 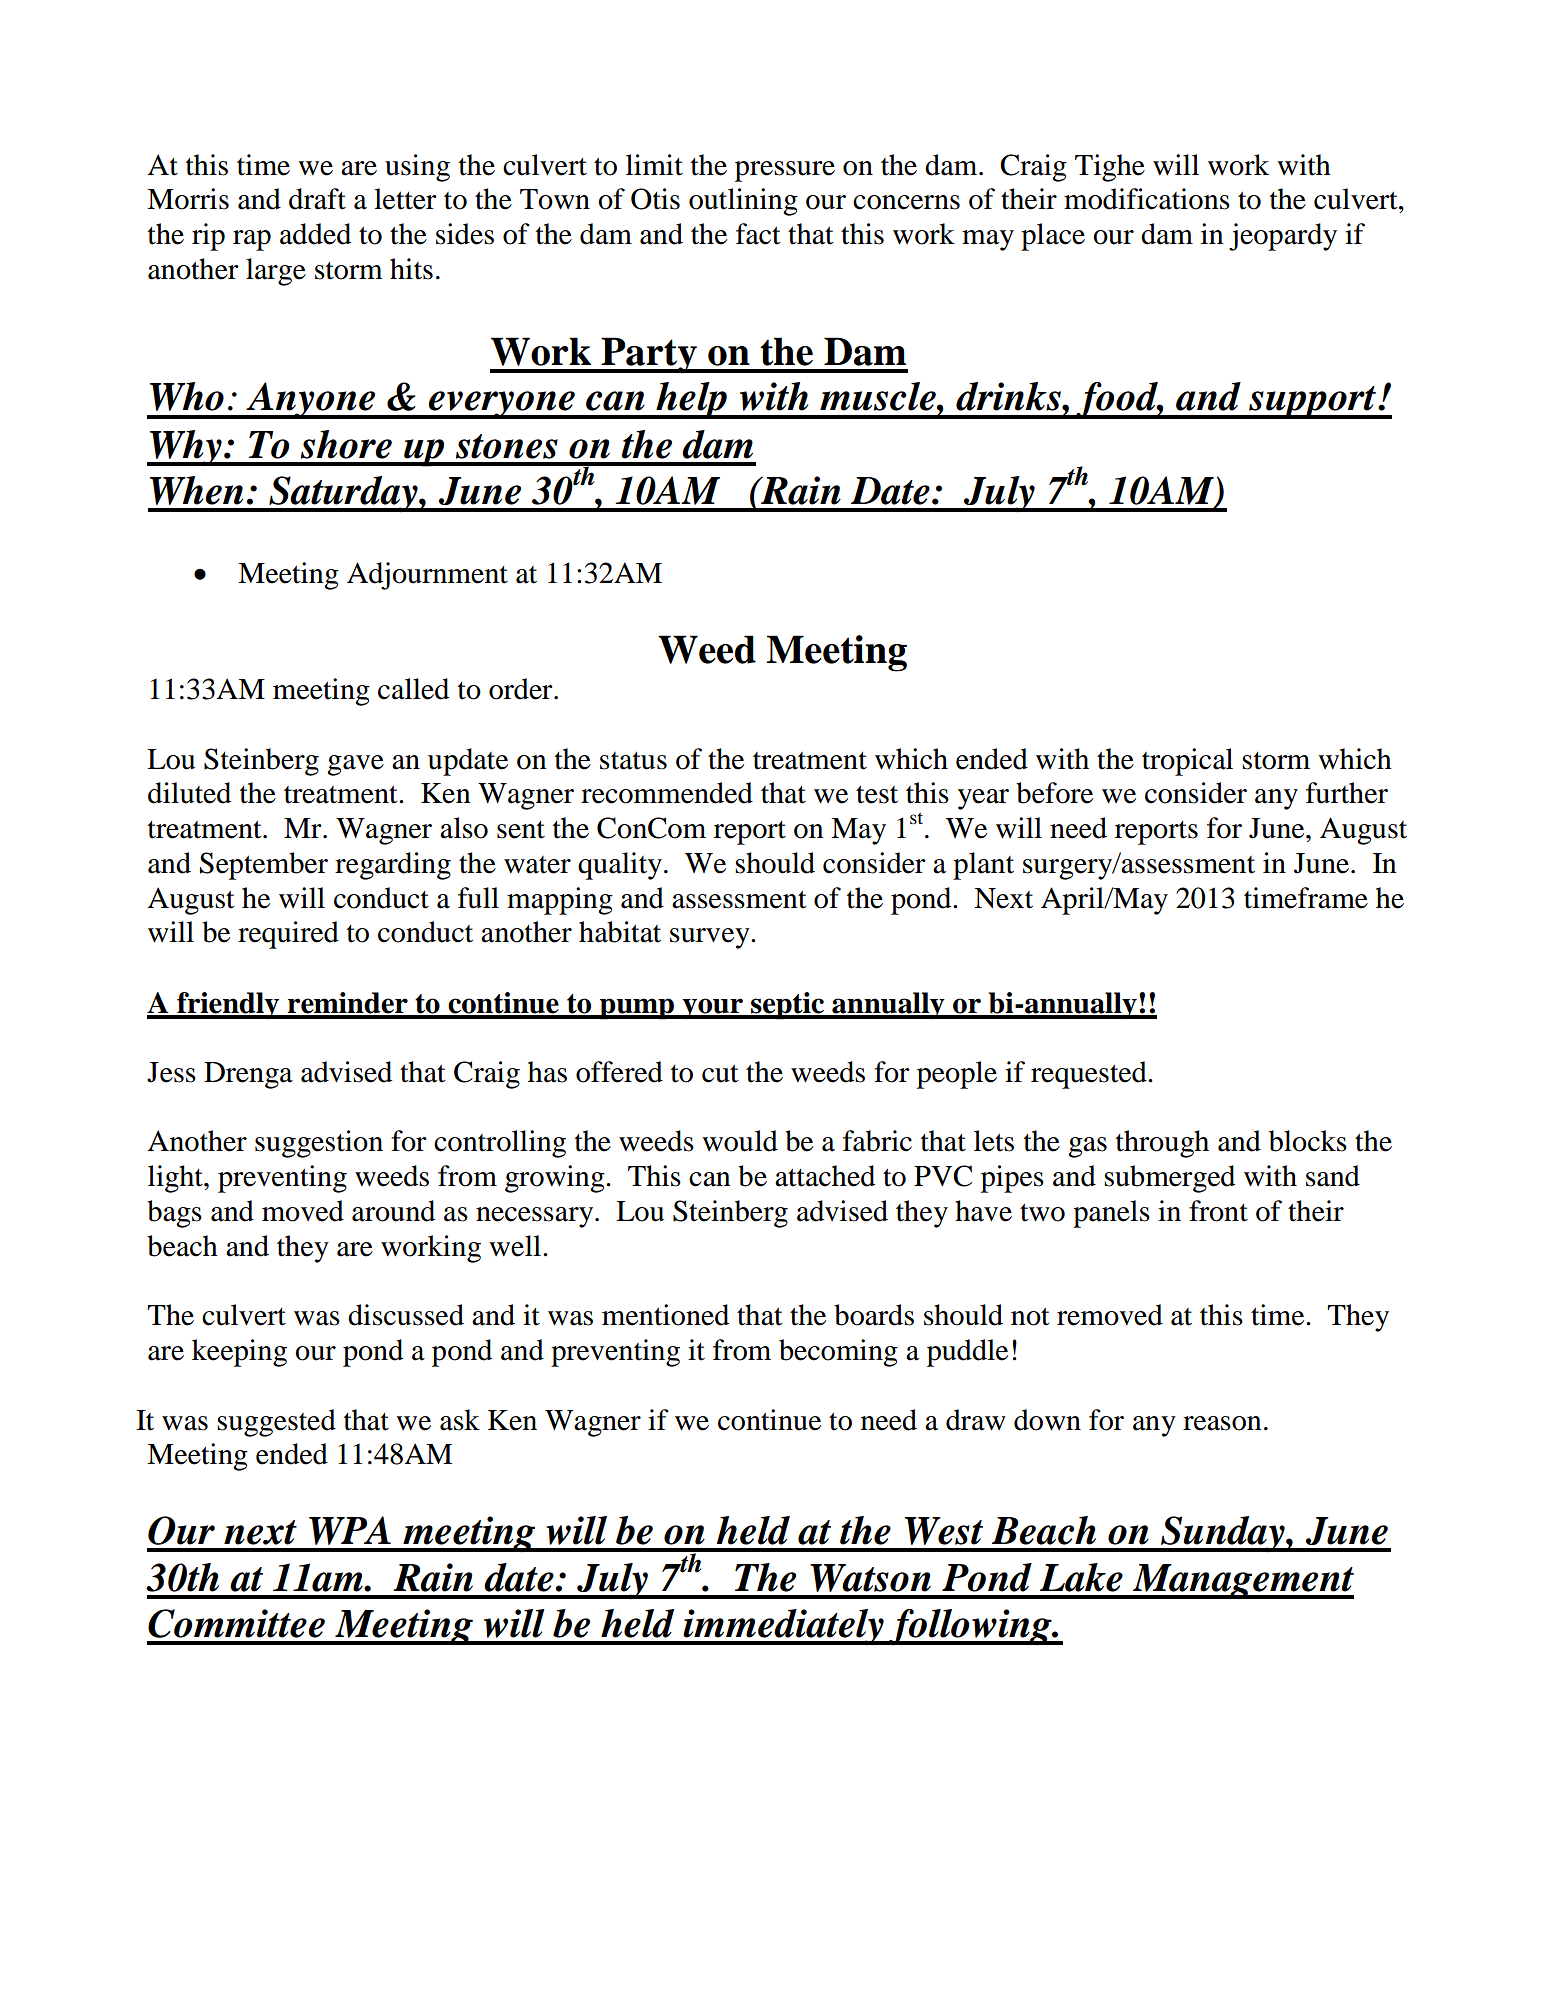 I want to click on outlining, so click(x=743, y=202).
